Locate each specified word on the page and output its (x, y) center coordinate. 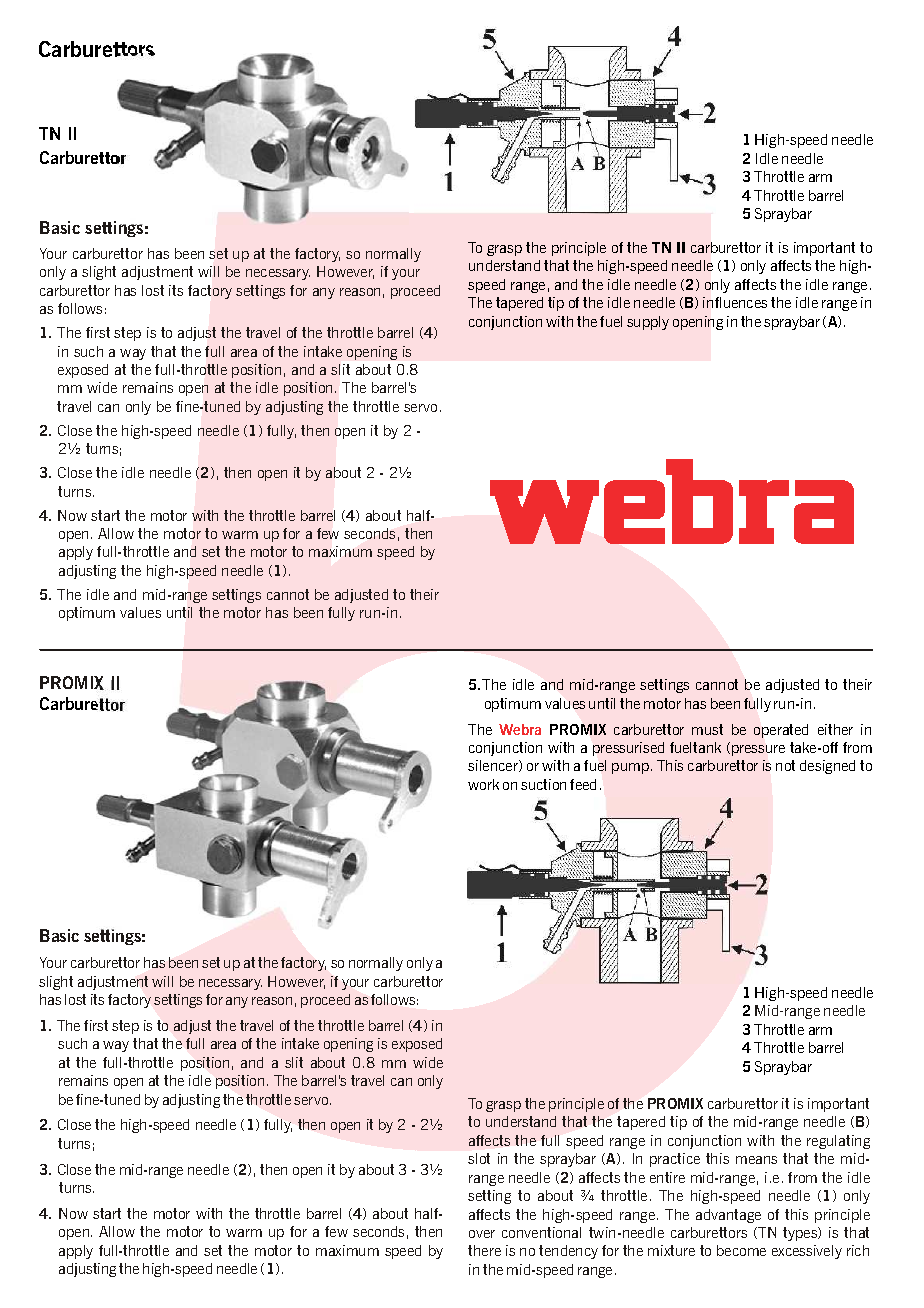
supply (648, 323)
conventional (541, 1232)
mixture (671, 1250)
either (835, 729)
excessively (807, 1252)
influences (735, 302)
